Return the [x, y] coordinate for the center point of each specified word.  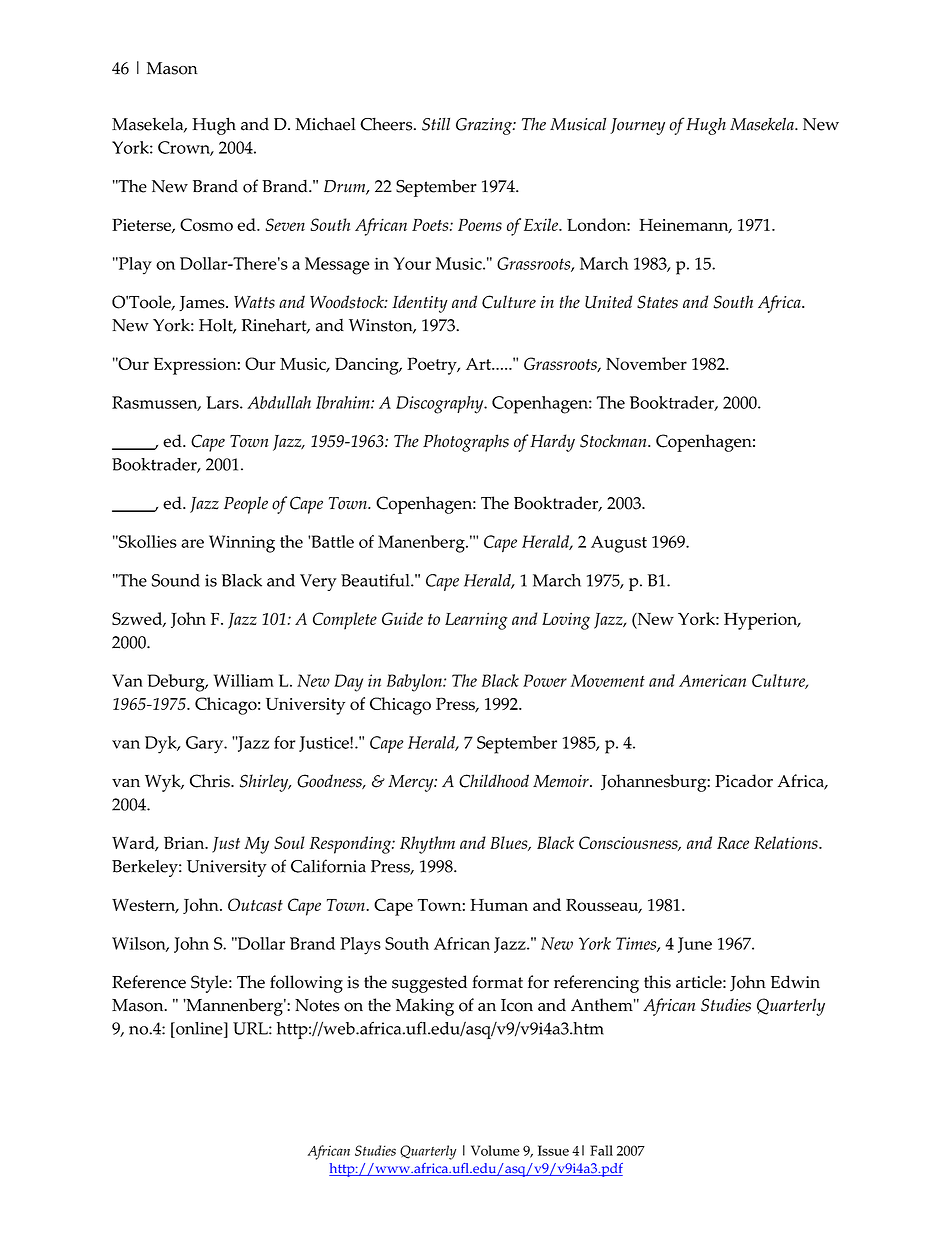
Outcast [255, 904]
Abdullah [279, 402]
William [244, 680]
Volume [495, 1150]
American [712, 680]
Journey [637, 126]
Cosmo [206, 224]
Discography [441, 405]
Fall [601, 1150]
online [199, 1028]
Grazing [485, 126]
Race [733, 843]
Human [499, 905]
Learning [476, 621]
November [646, 363]
